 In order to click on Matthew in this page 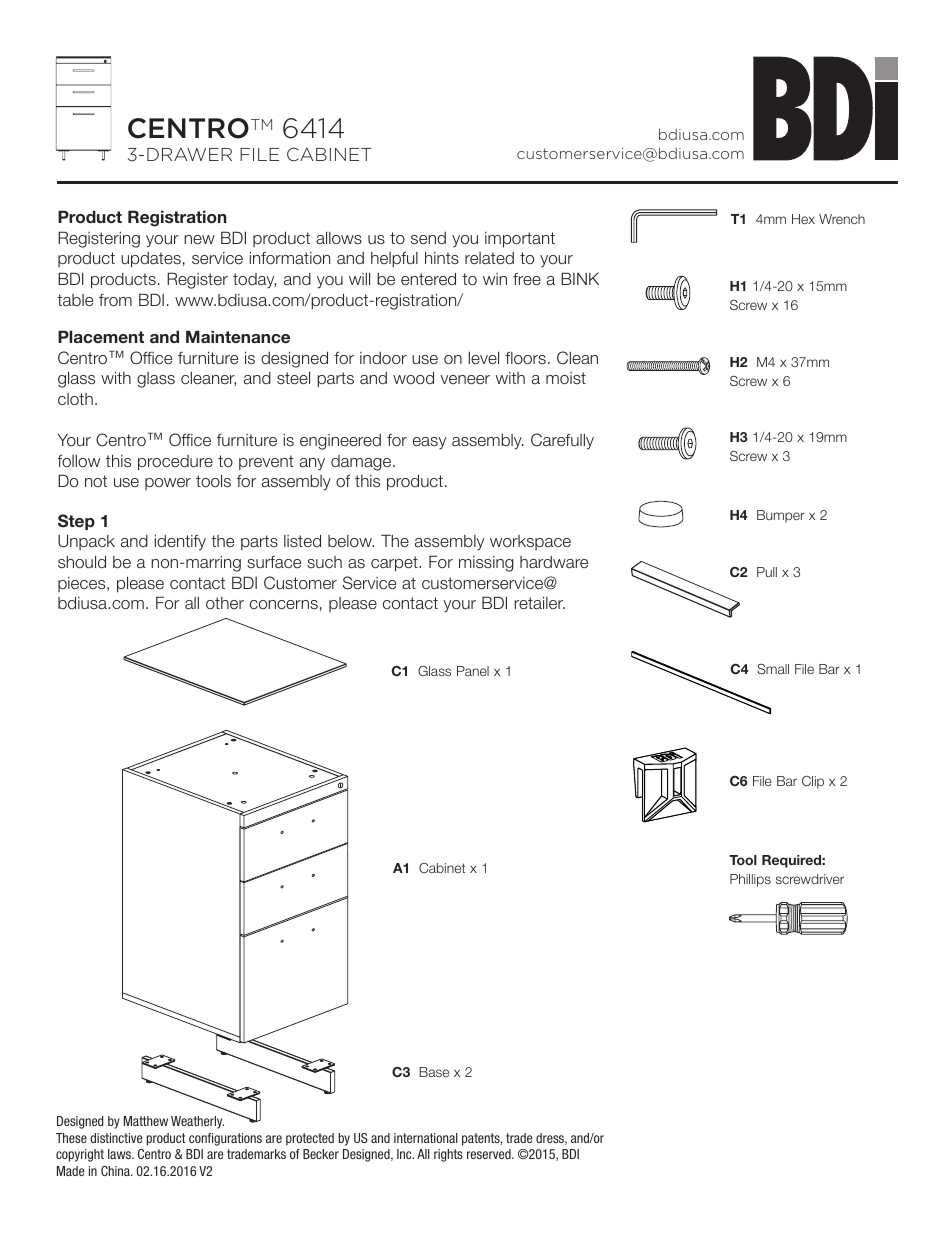, I will do `click(146, 1121)`.
